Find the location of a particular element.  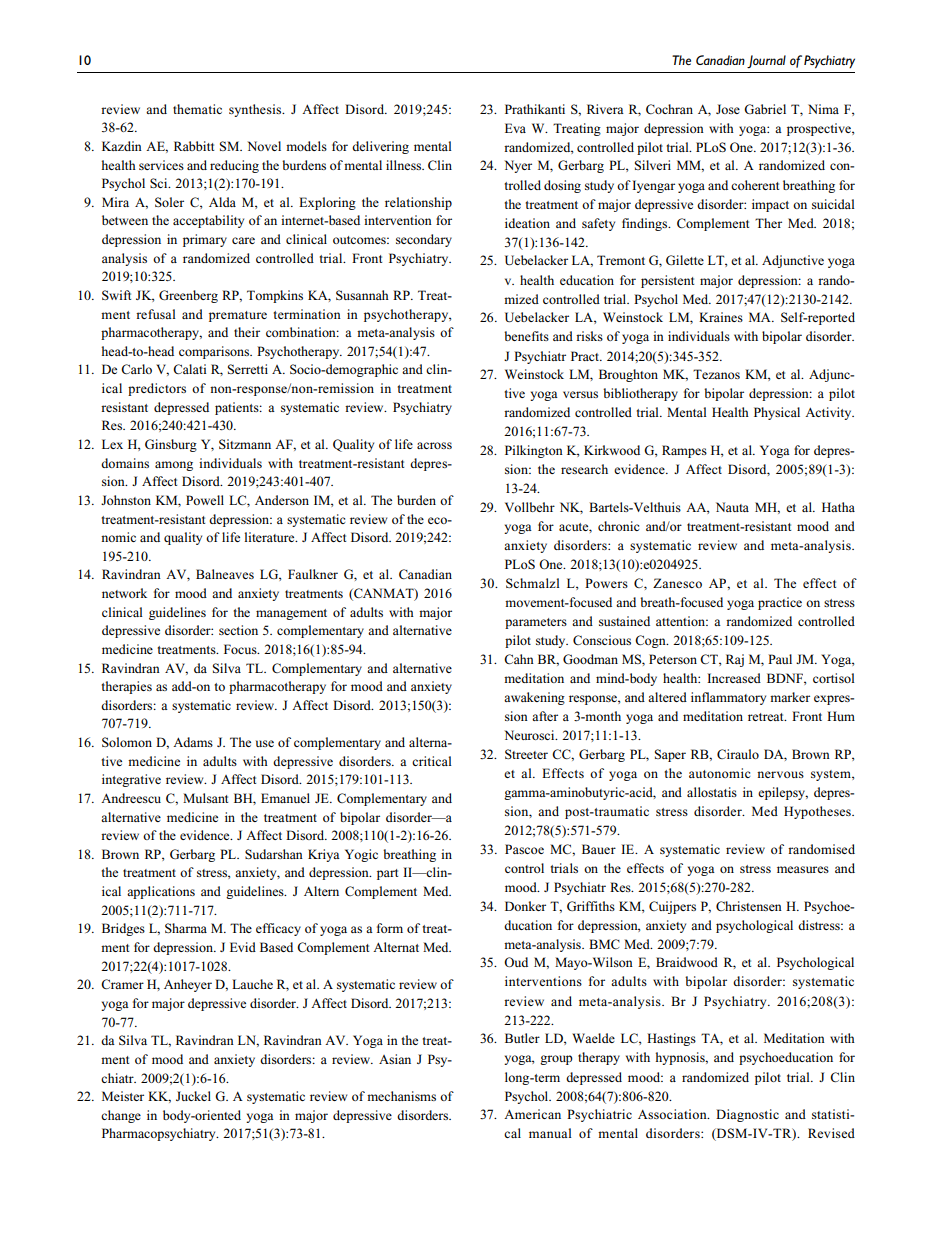

section is located at coordinates (238, 630).
